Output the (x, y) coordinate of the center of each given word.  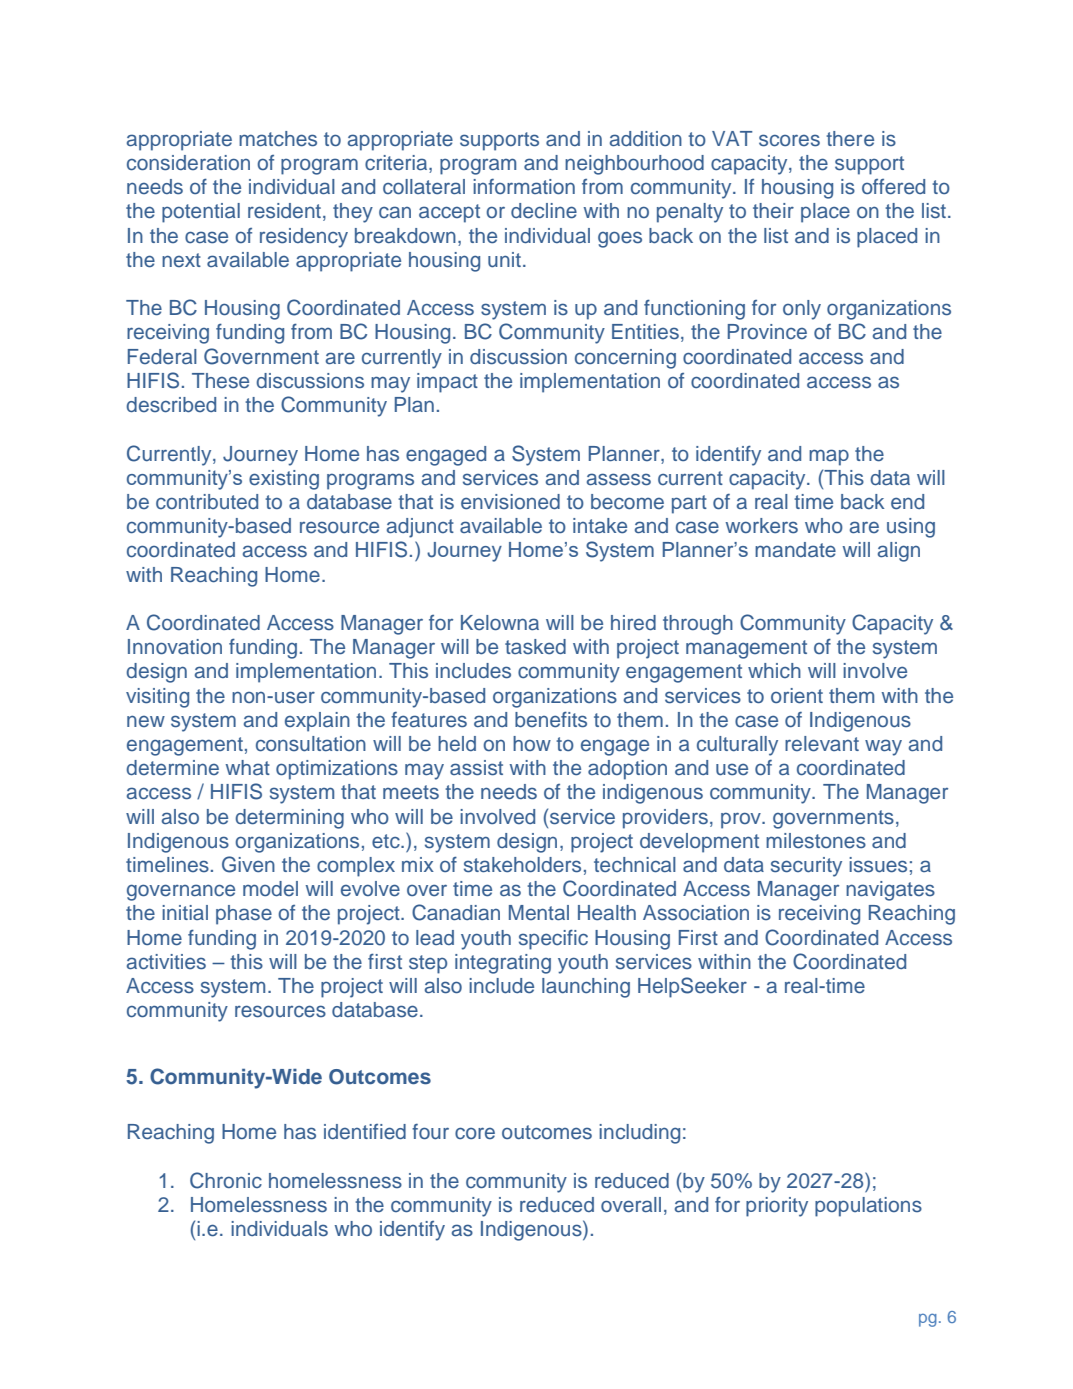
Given (248, 864)
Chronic (226, 1180)
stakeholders (522, 865)
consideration (188, 163)
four (430, 1132)
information (524, 186)
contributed (207, 501)
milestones (816, 841)
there (850, 139)
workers (762, 526)
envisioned (510, 502)
